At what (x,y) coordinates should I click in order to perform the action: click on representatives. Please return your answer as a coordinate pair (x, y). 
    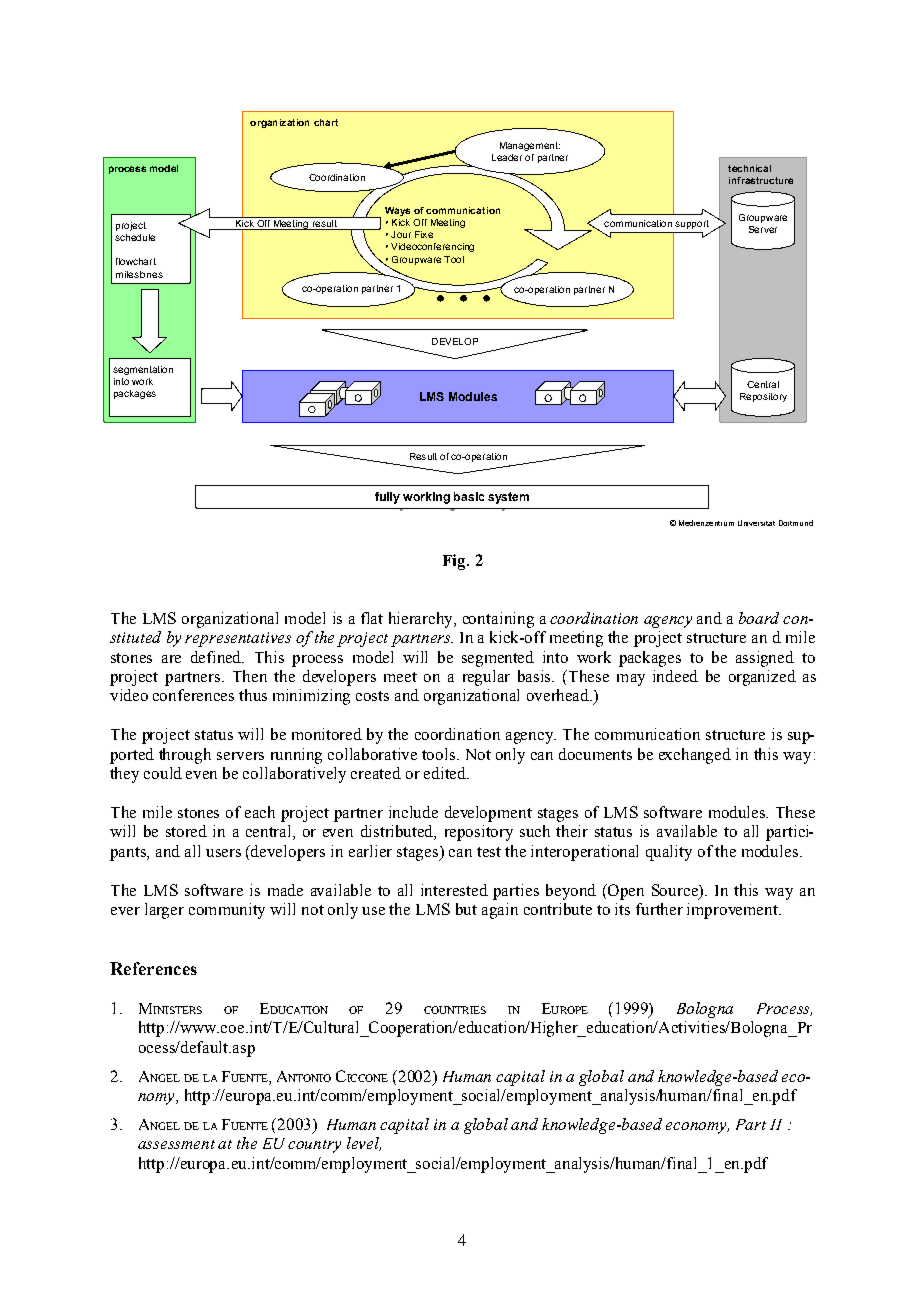
    Looking at the image, I should click on (238, 639).
